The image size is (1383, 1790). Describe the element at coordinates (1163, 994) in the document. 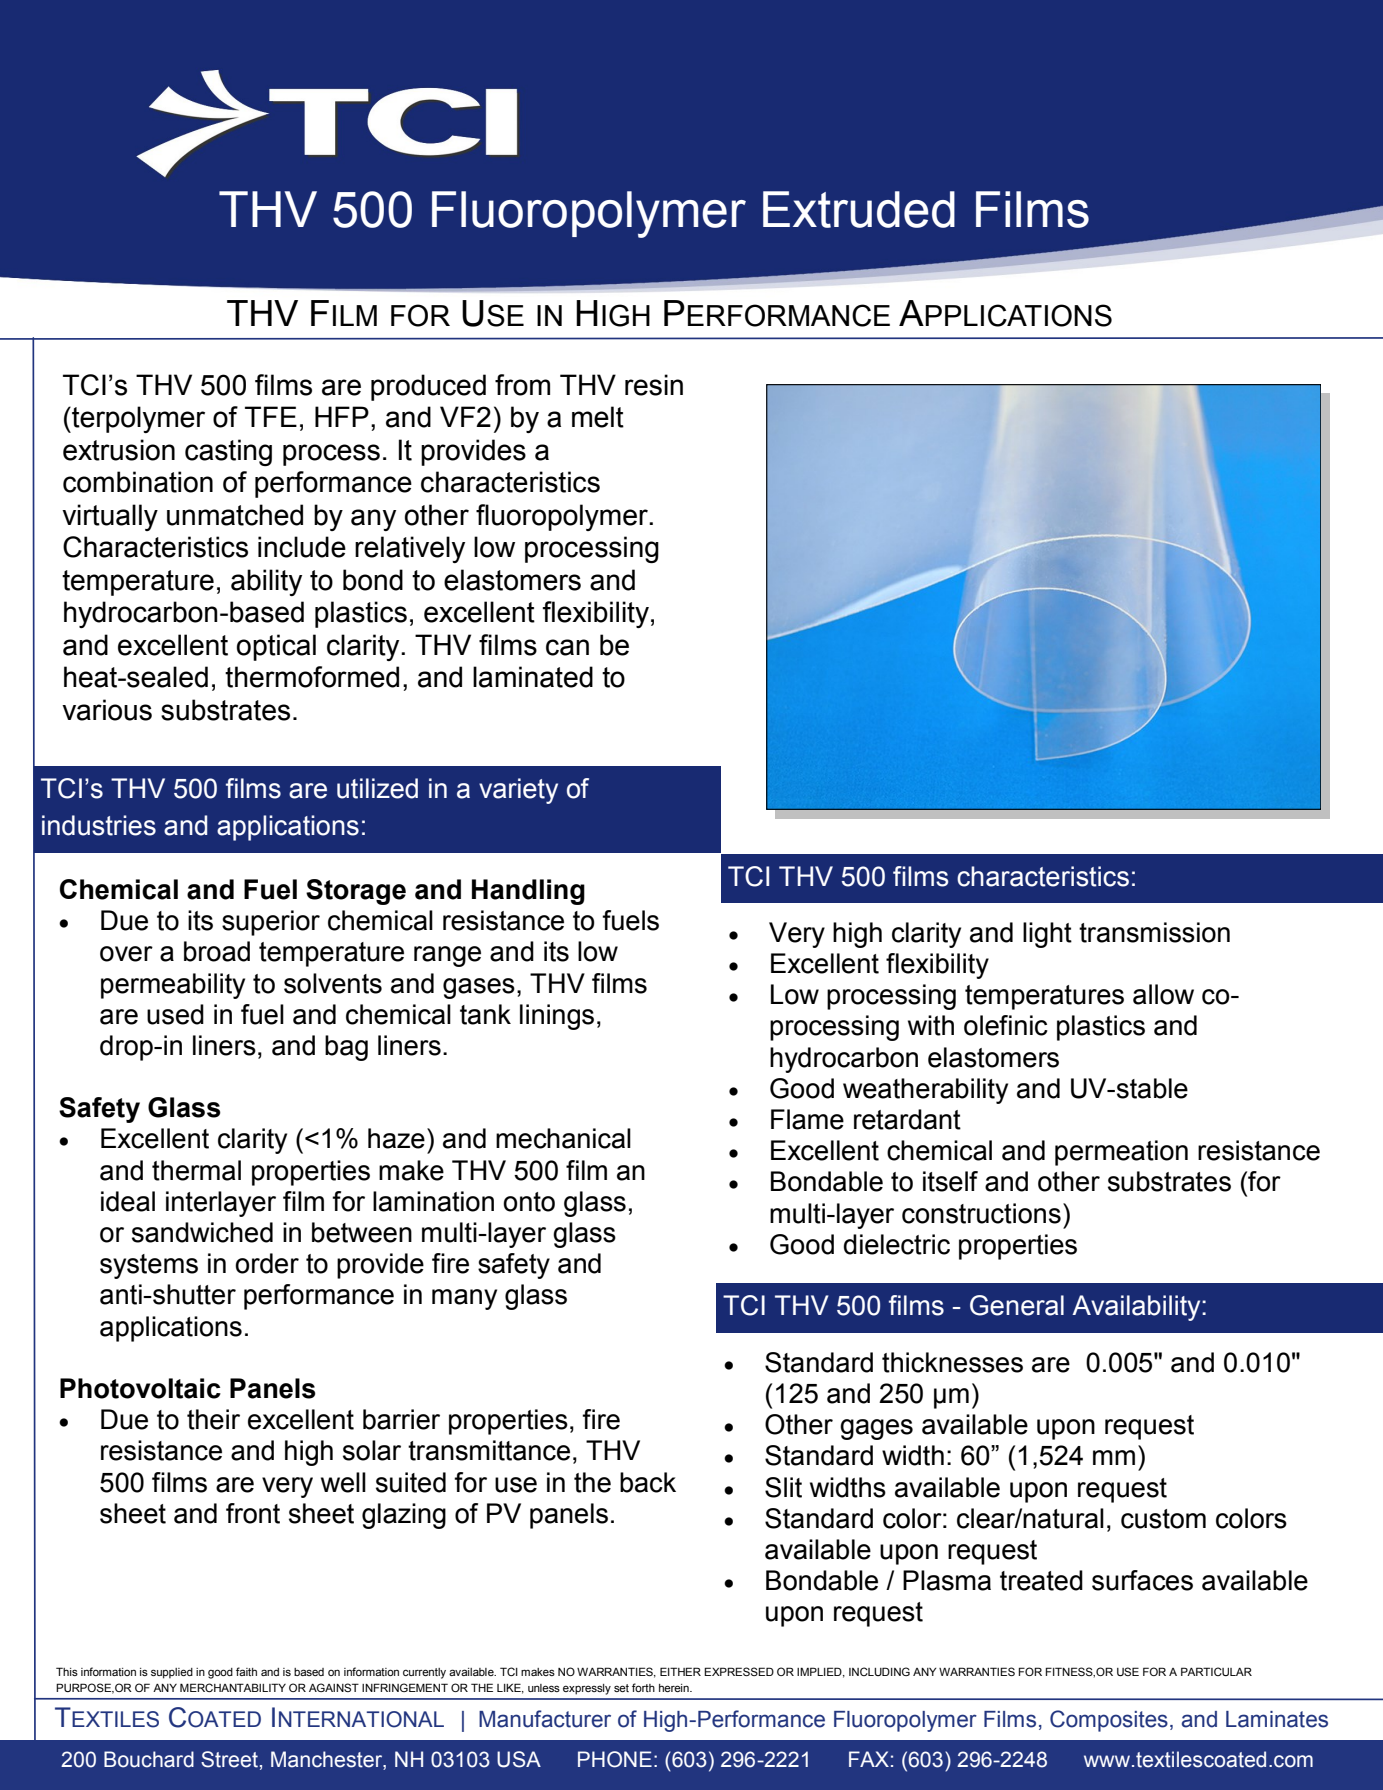

I see `allow` at that location.
